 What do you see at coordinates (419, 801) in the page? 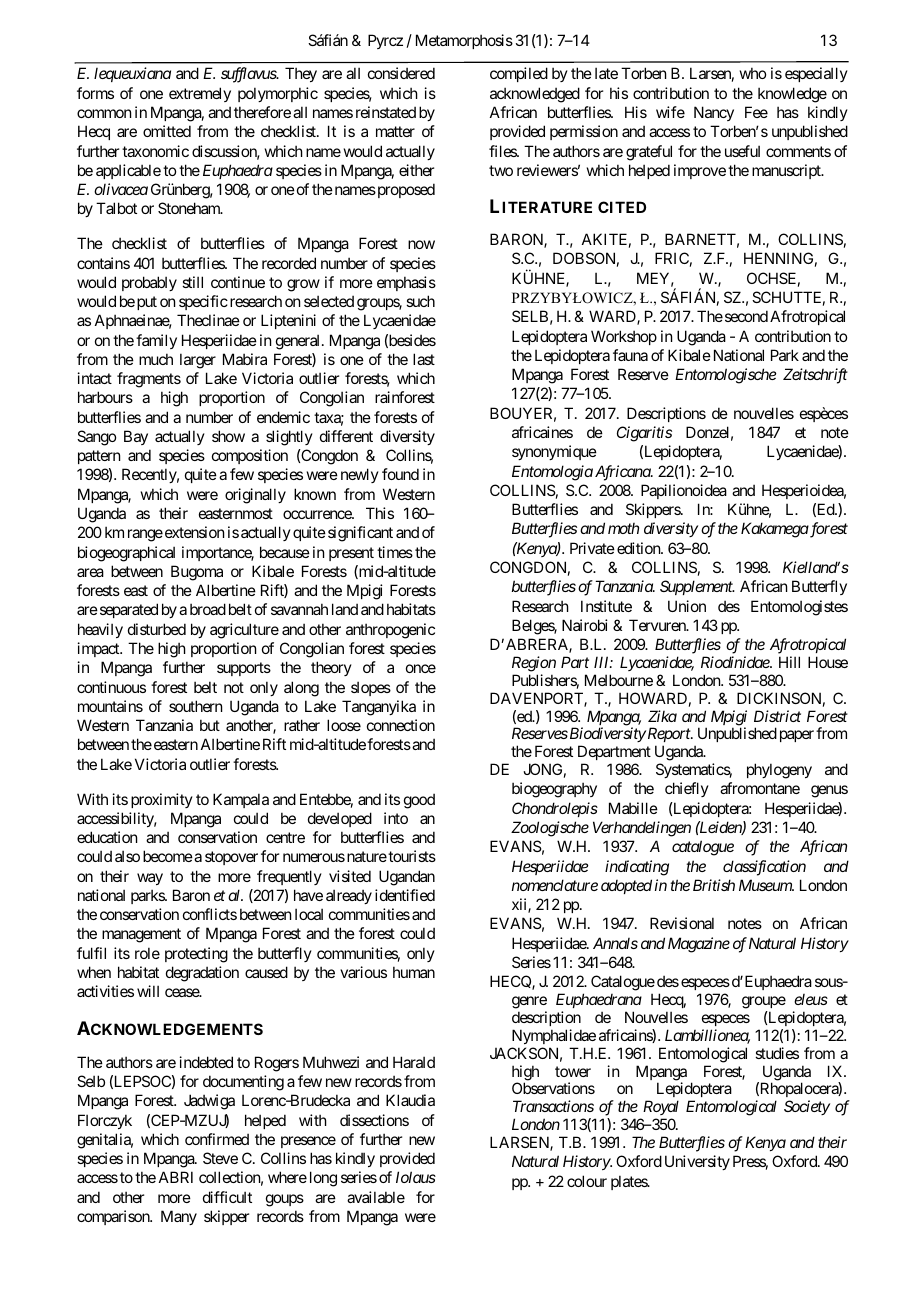
I see `good` at bounding box center [419, 801].
